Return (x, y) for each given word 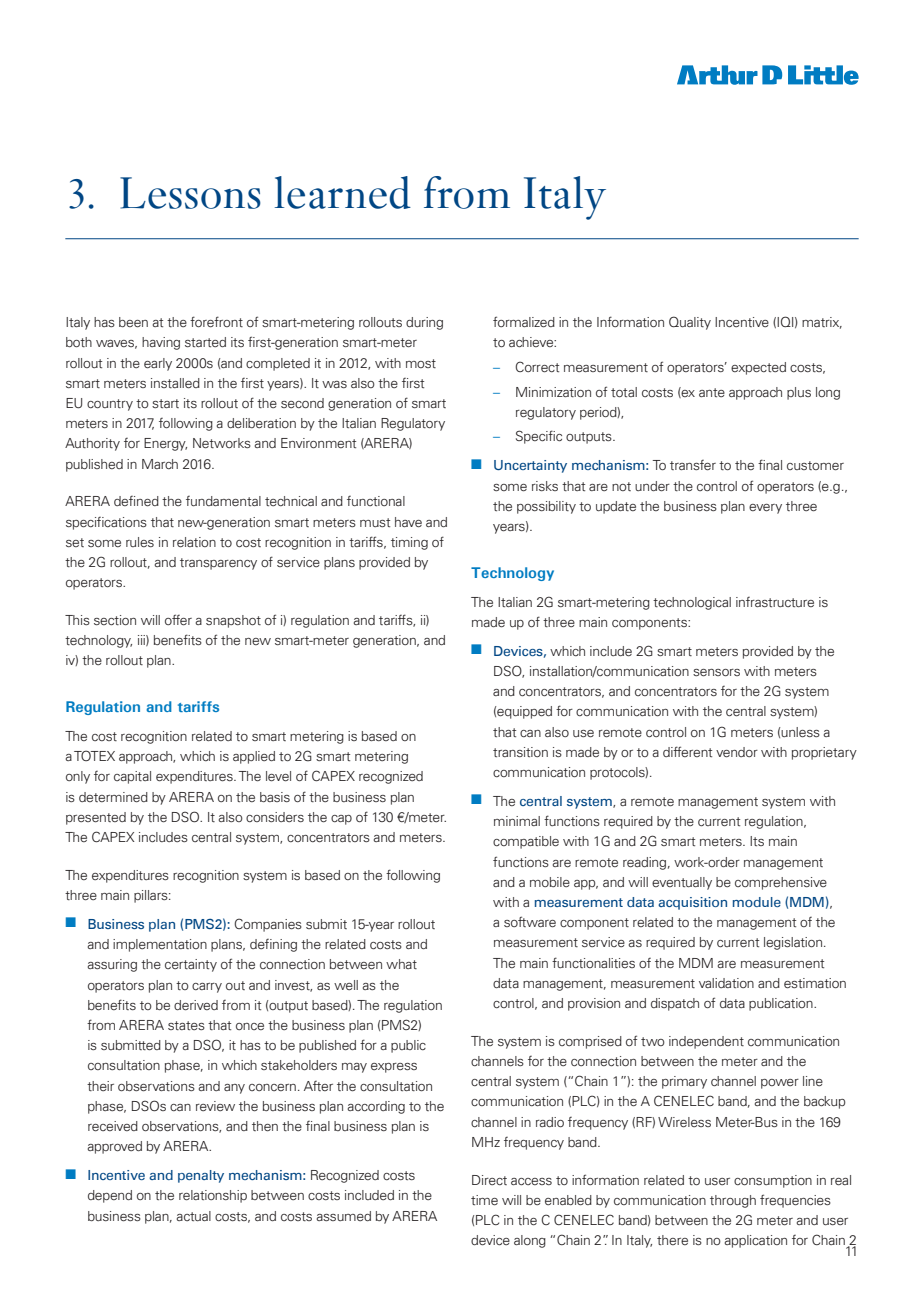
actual (193, 1216)
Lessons (190, 193)
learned (343, 192)
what (401, 964)
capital (132, 777)
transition (520, 752)
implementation (160, 945)
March (160, 464)
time (484, 1200)
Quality (690, 323)
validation (726, 983)
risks (545, 486)
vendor (737, 752)
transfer (693, 465)
